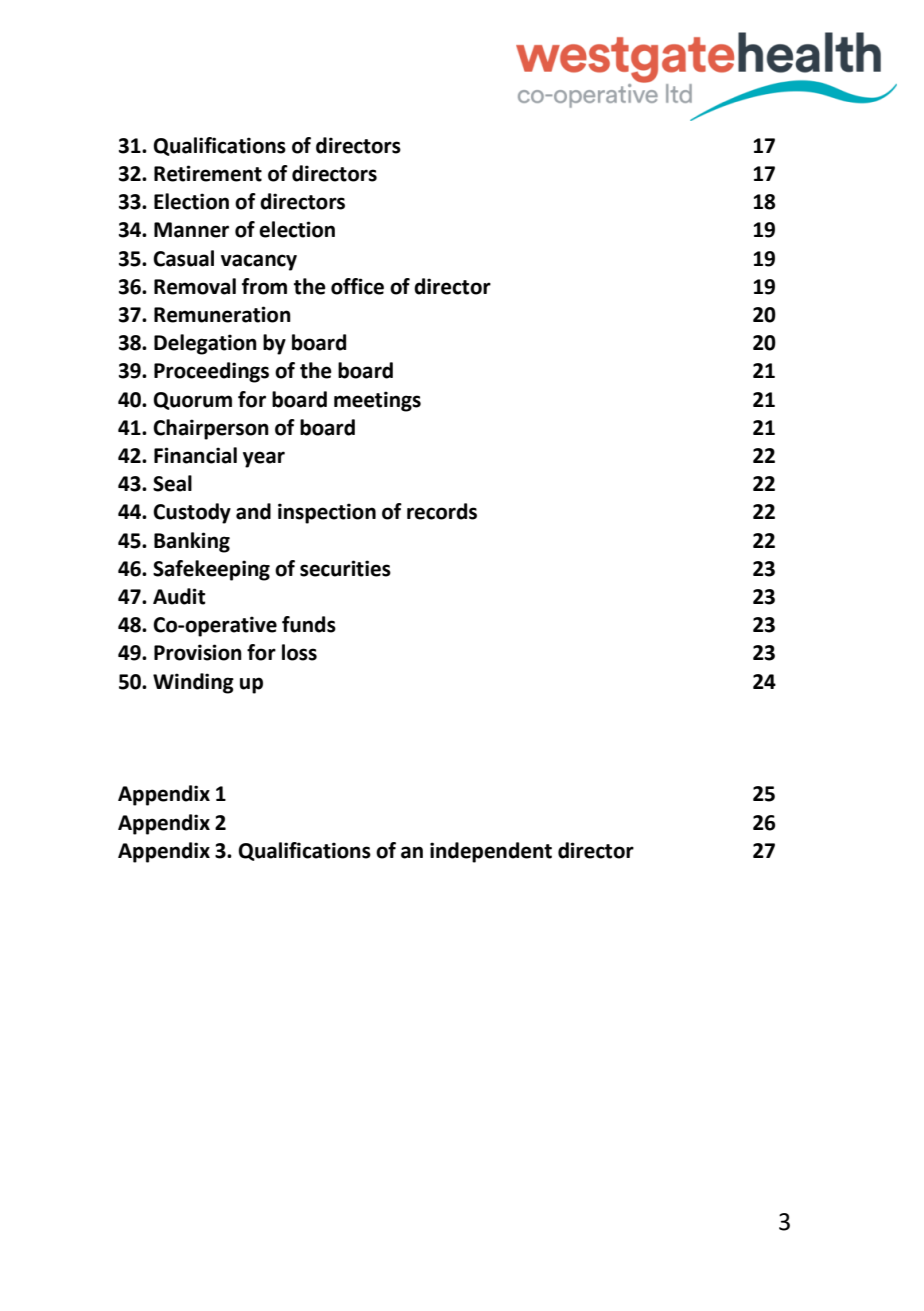 The width and height of the image is (924, 1311). What do you see at coordinates (357, 286) in the image?
I see `office` at bounding box center [357, 286].
